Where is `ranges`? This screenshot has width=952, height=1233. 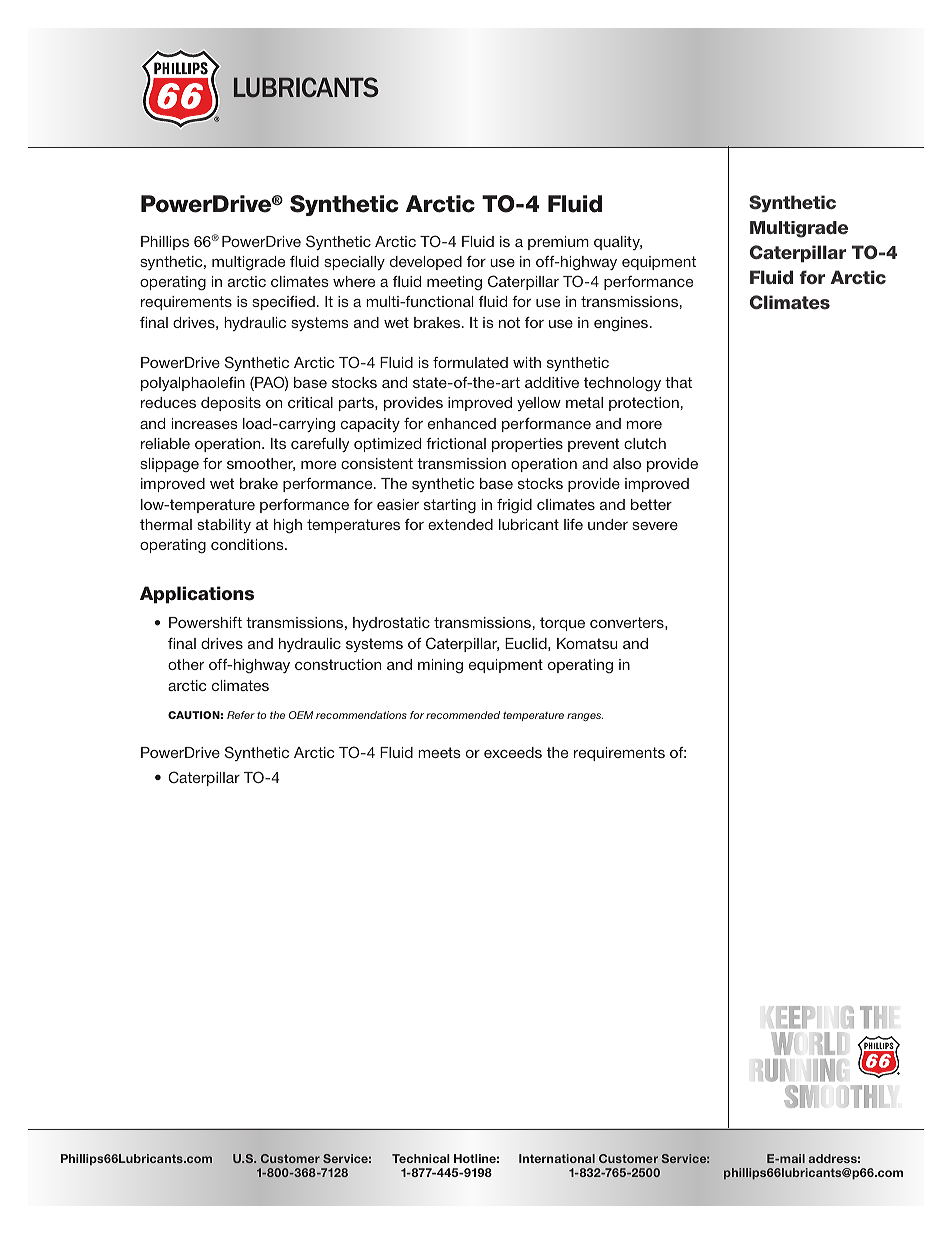 ranges is located at coordinates (585, 717).
